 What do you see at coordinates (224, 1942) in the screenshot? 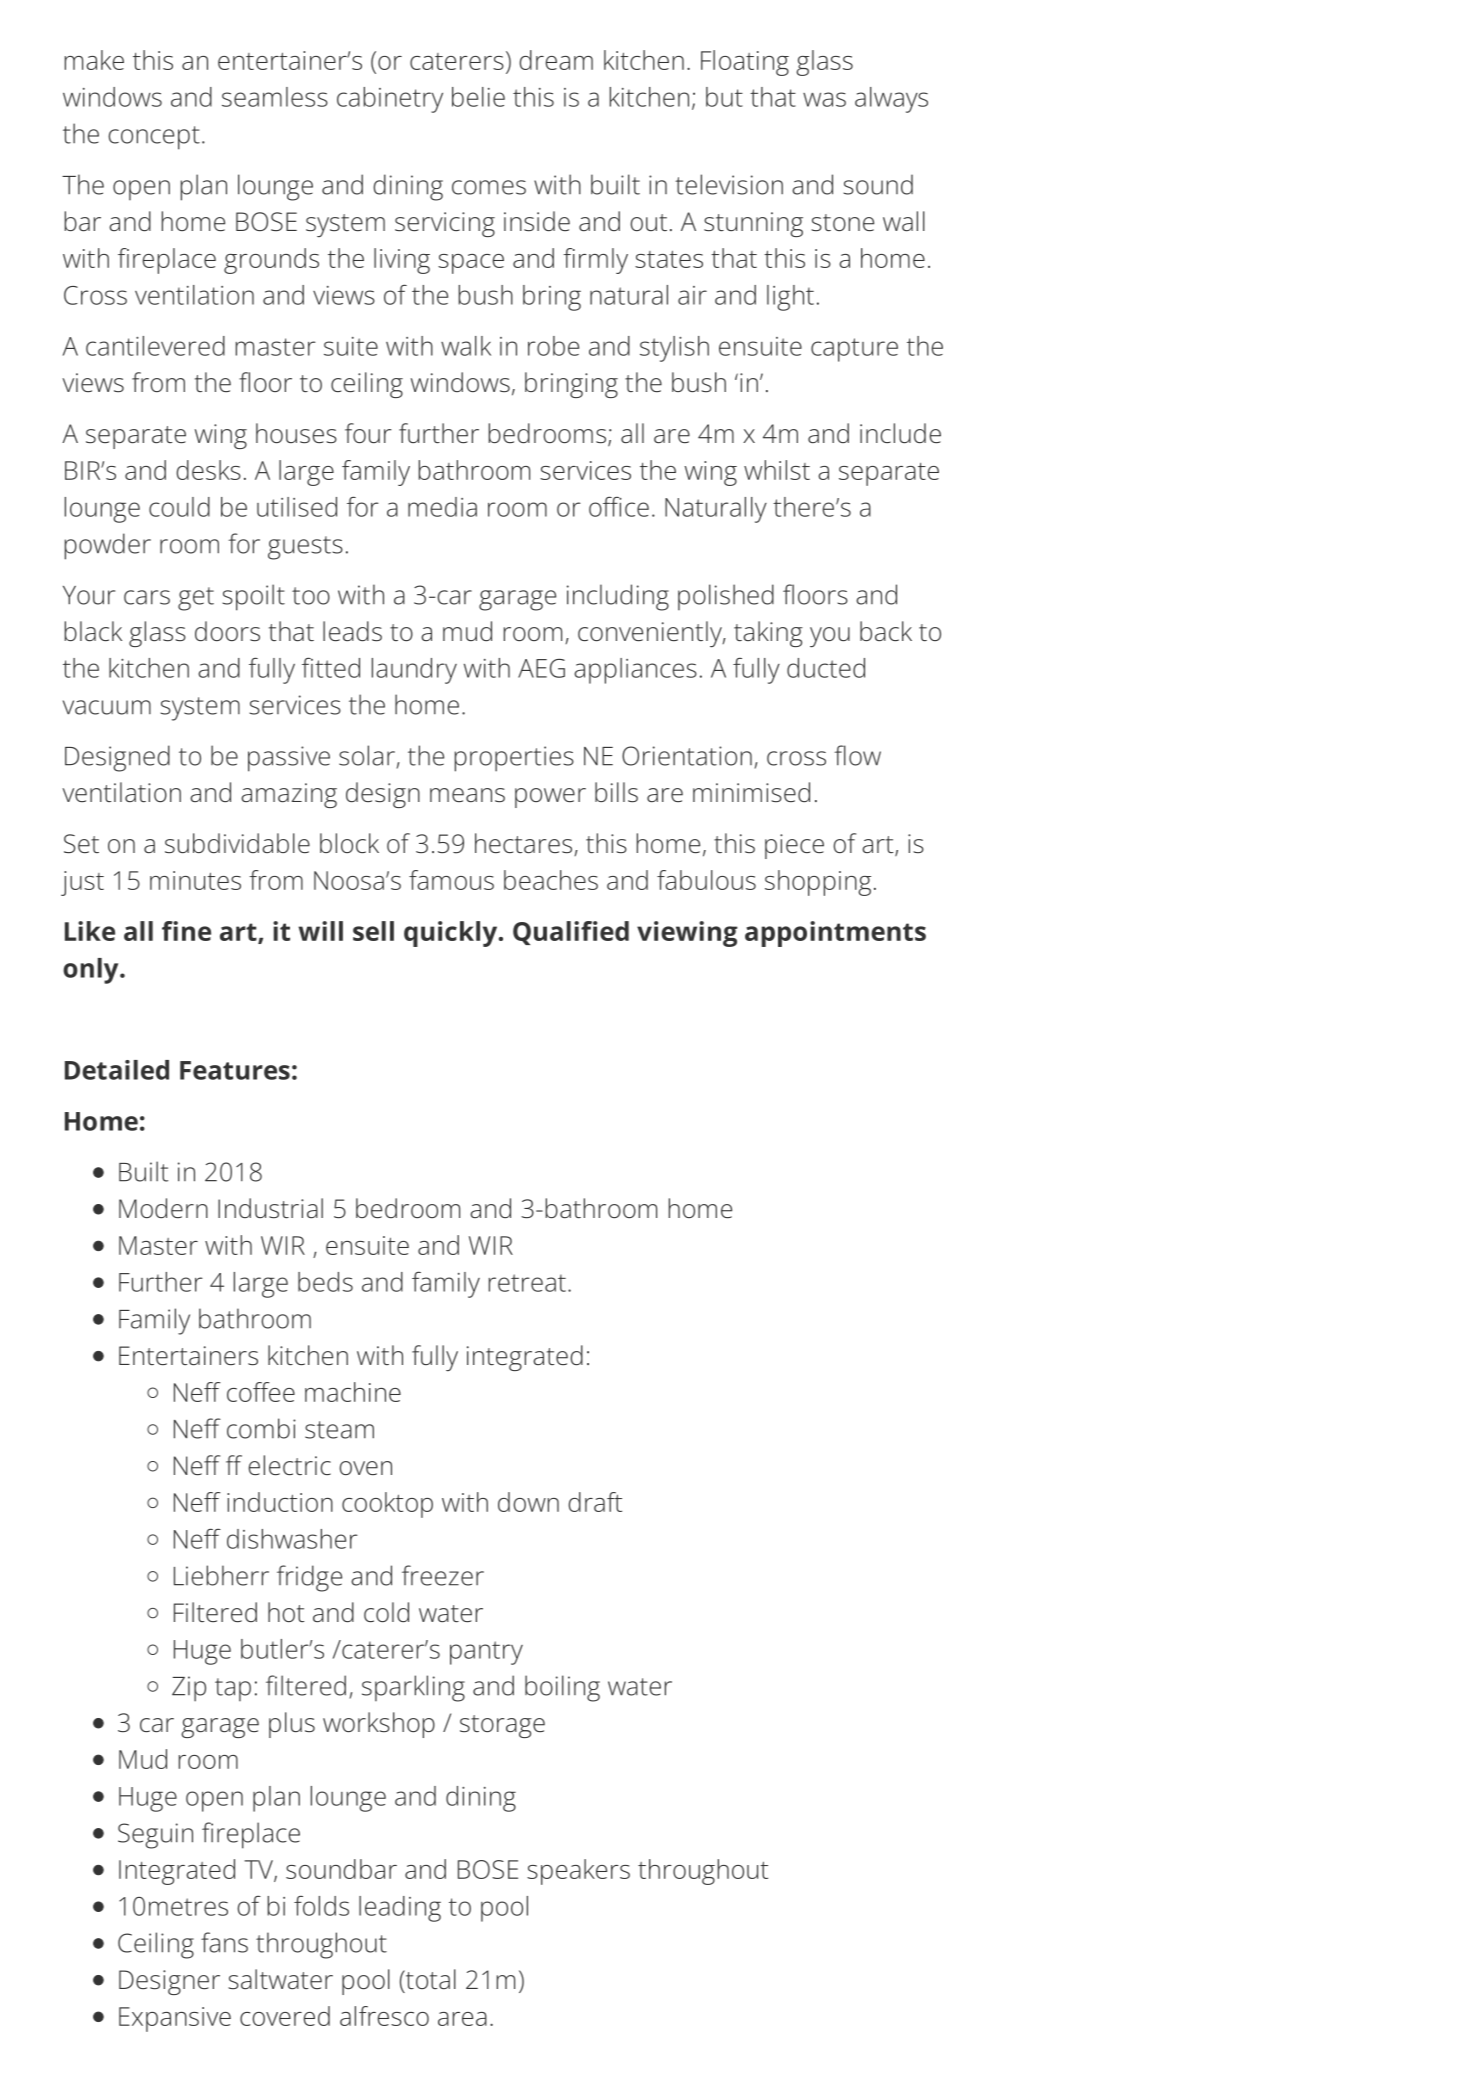
I see `fans` at bounding box center [224, 1942].
